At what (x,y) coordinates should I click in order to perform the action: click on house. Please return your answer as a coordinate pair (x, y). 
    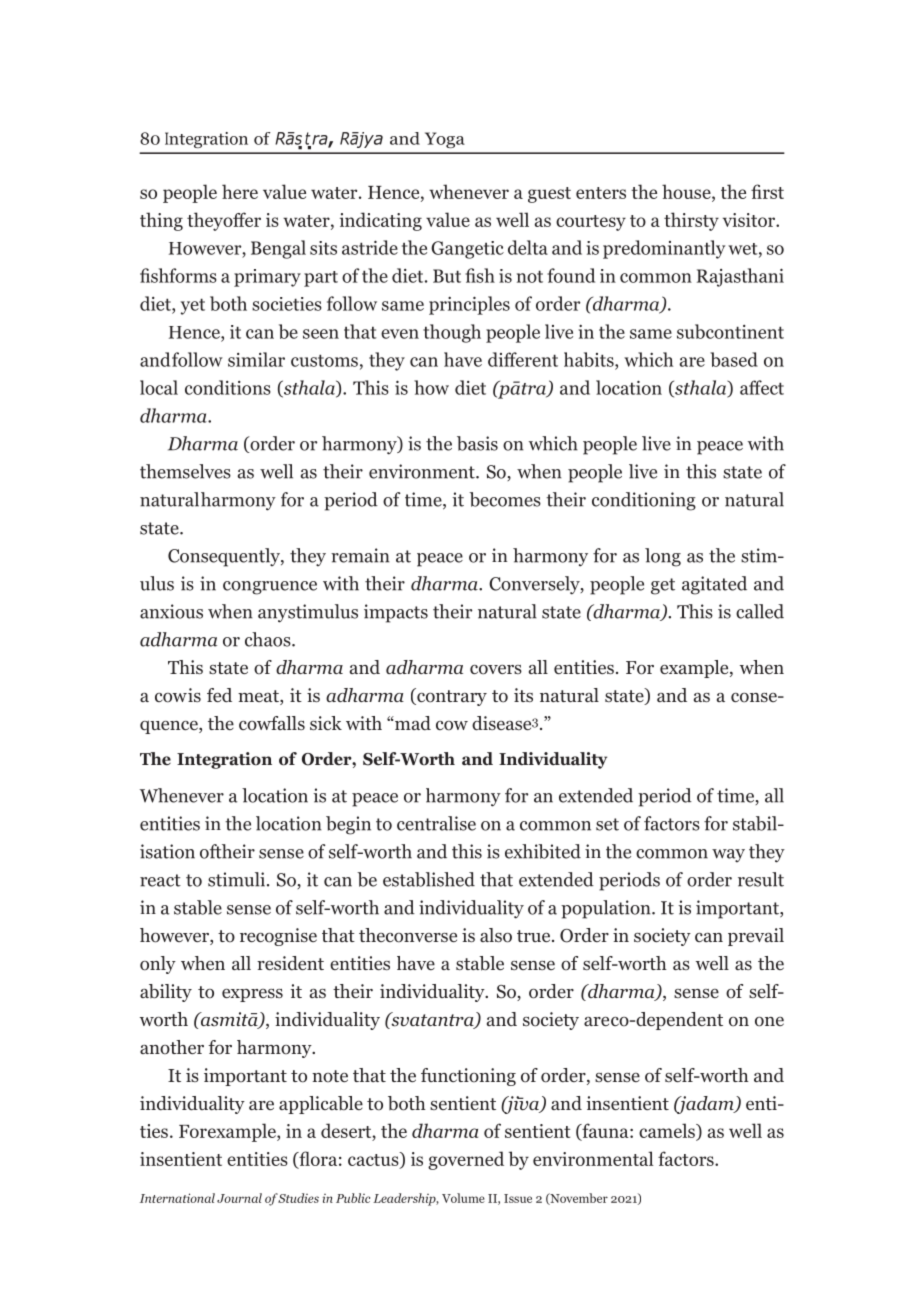
    Looking at the image, I should click on (687, 191).
